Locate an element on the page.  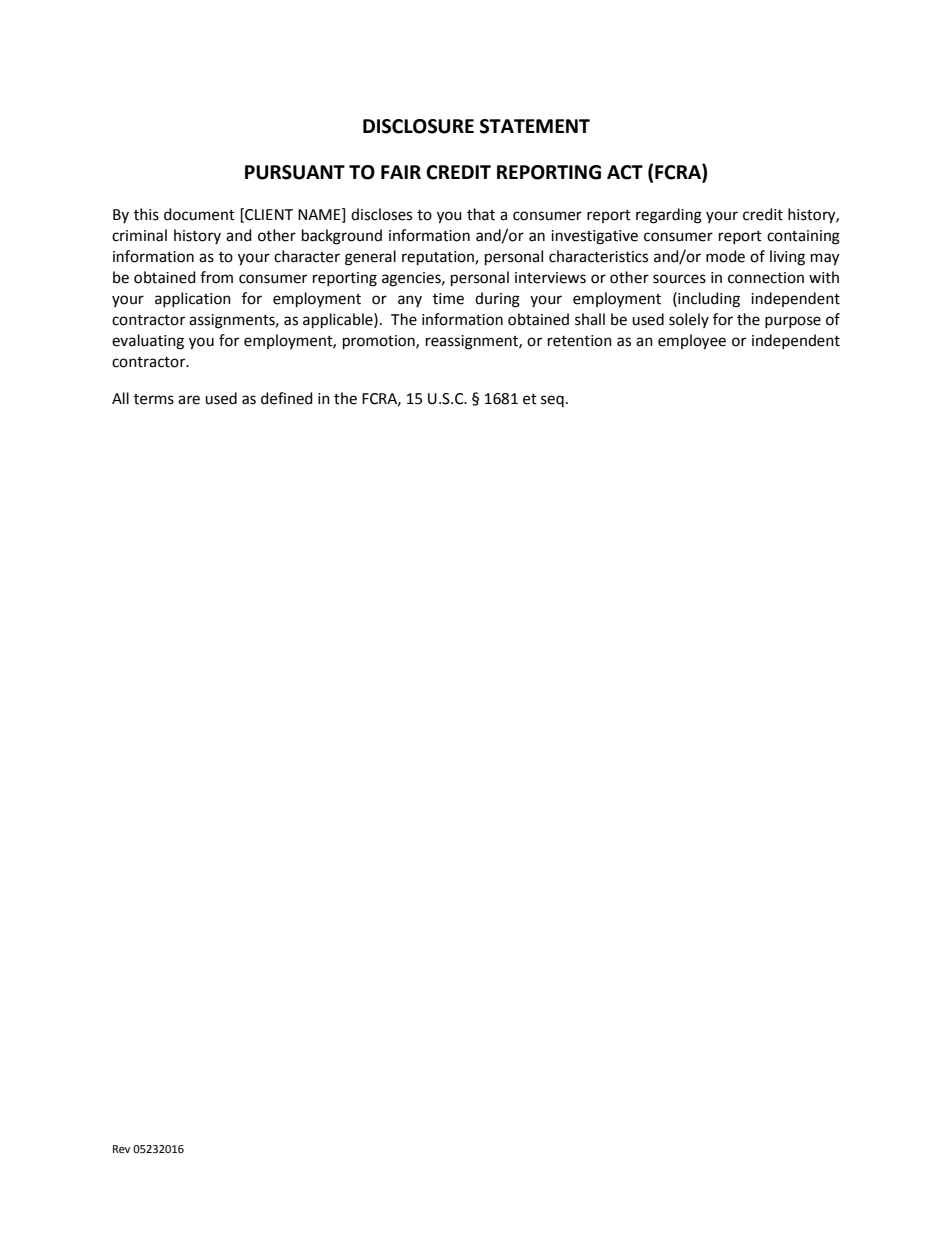
retention is located at coordinates (580, 341).
